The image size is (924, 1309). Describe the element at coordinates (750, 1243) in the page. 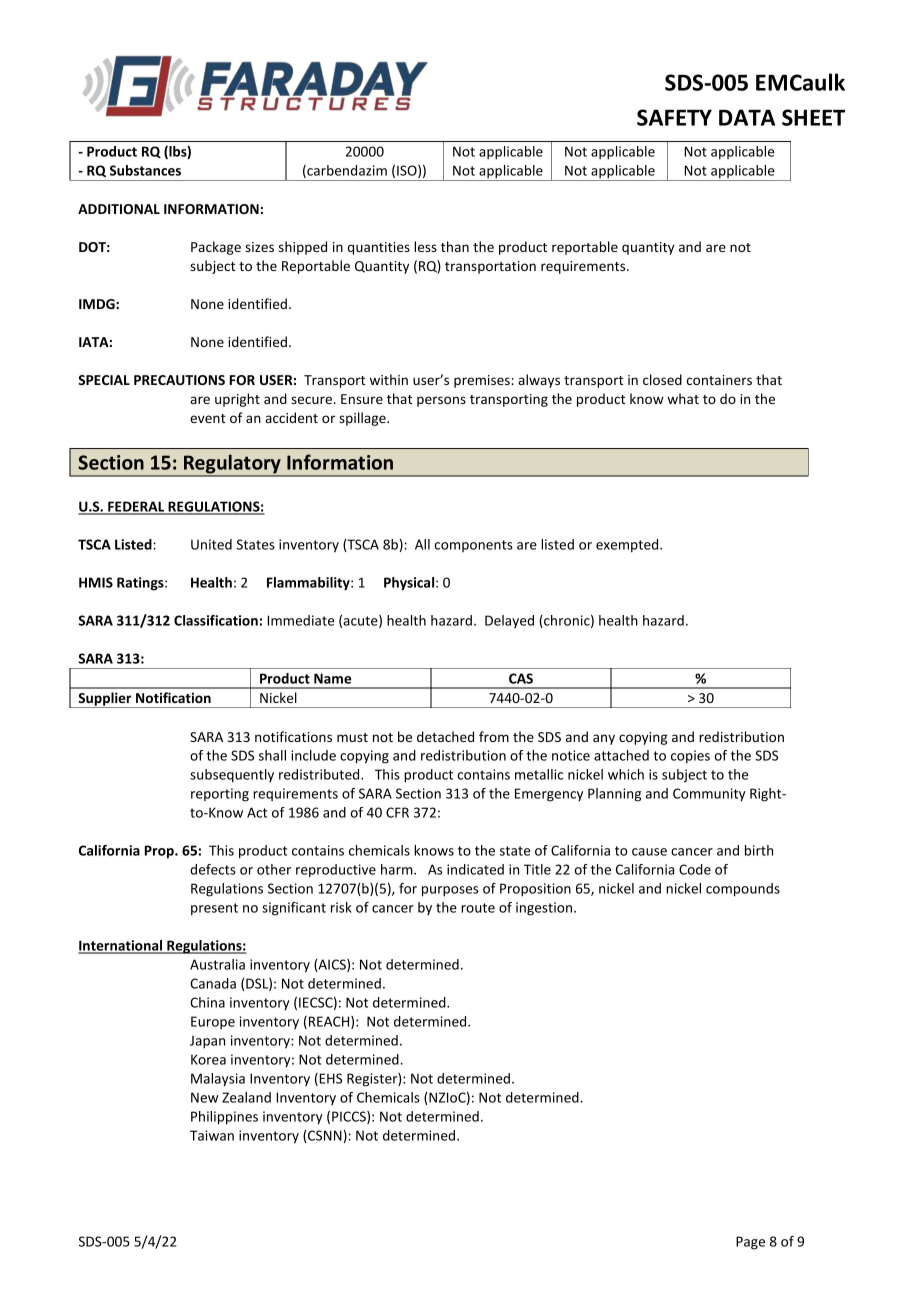

I see `Page` at that location.
